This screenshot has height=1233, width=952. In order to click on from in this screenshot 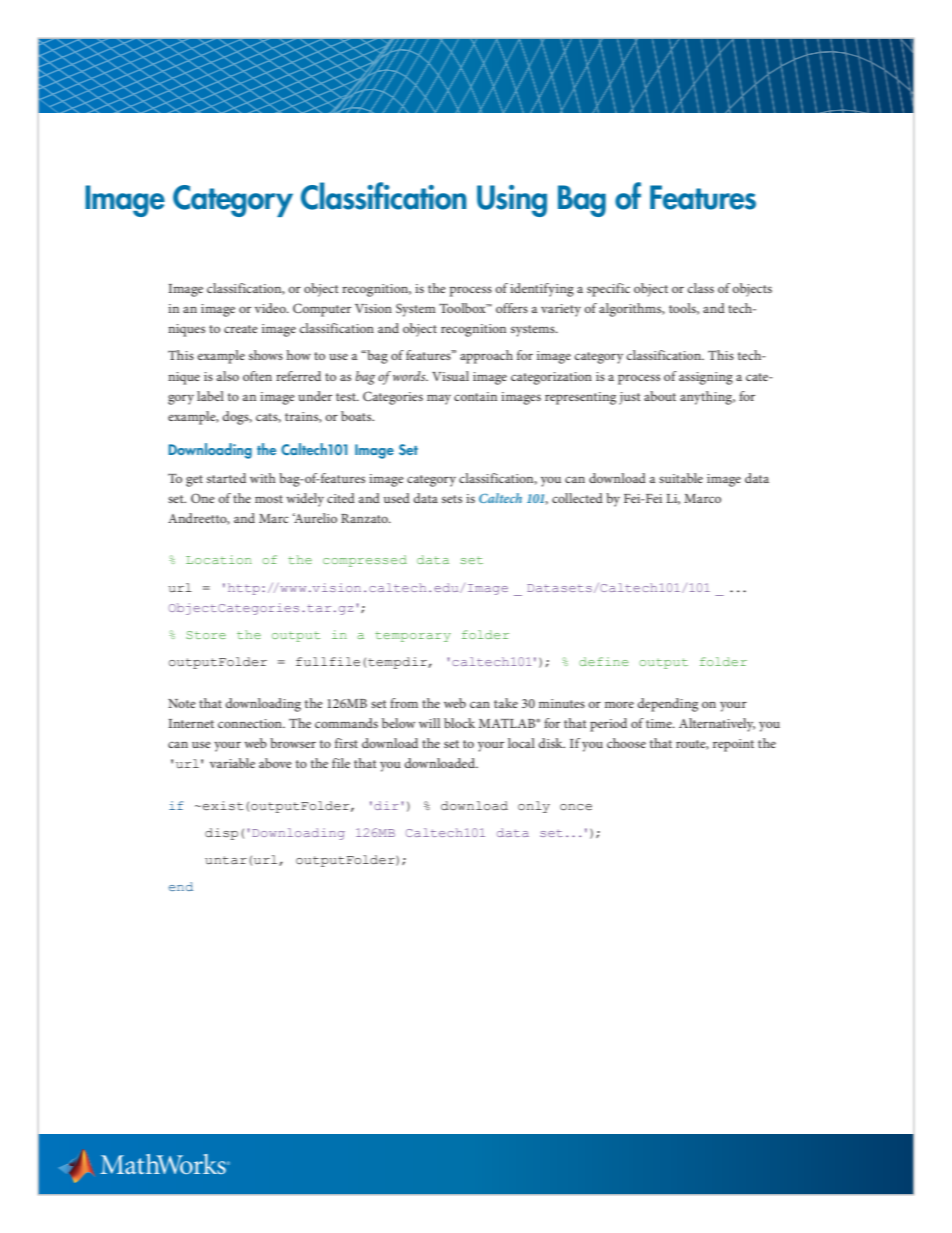, I will do `click(404, 703)`.
